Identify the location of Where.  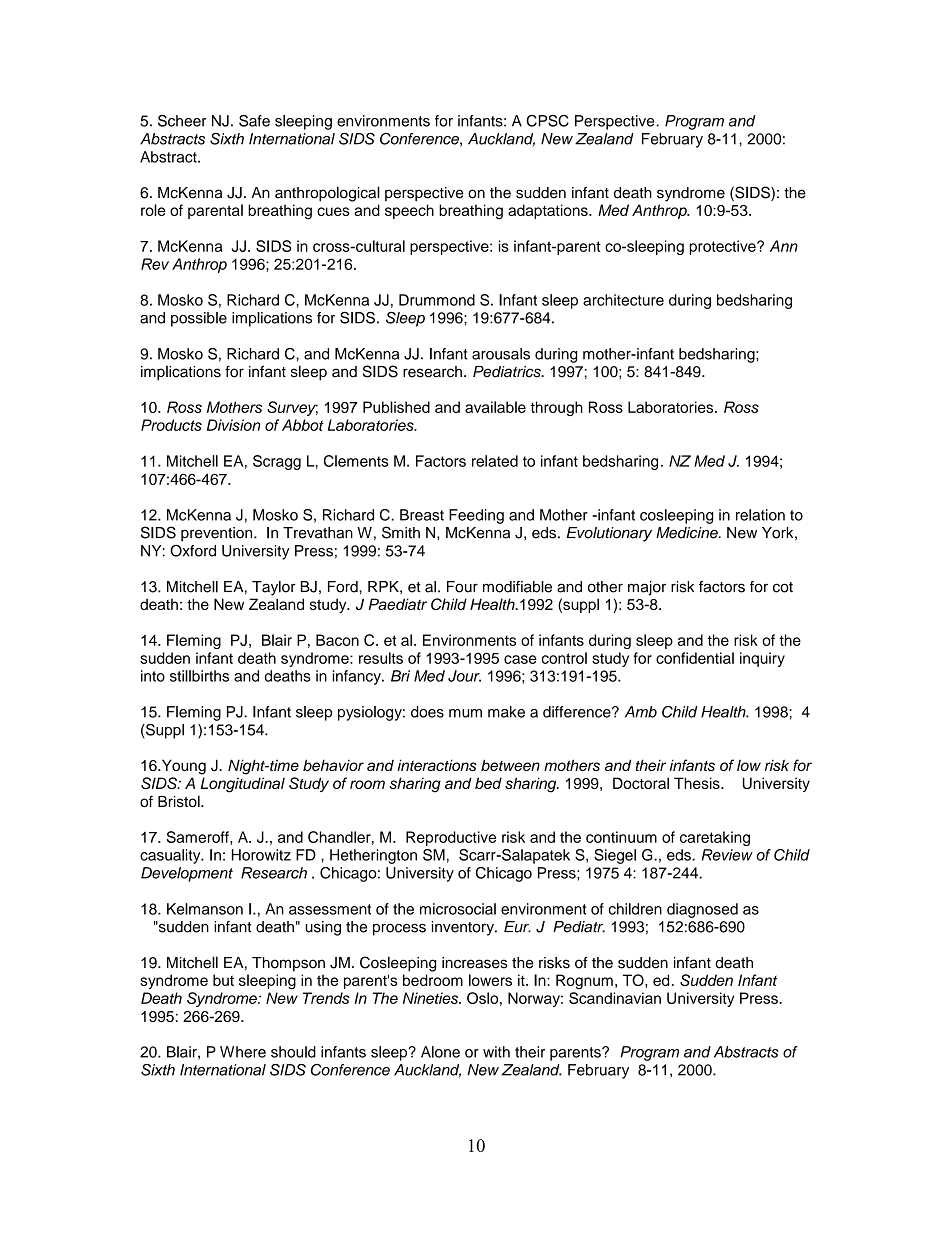
(243, 1052).
